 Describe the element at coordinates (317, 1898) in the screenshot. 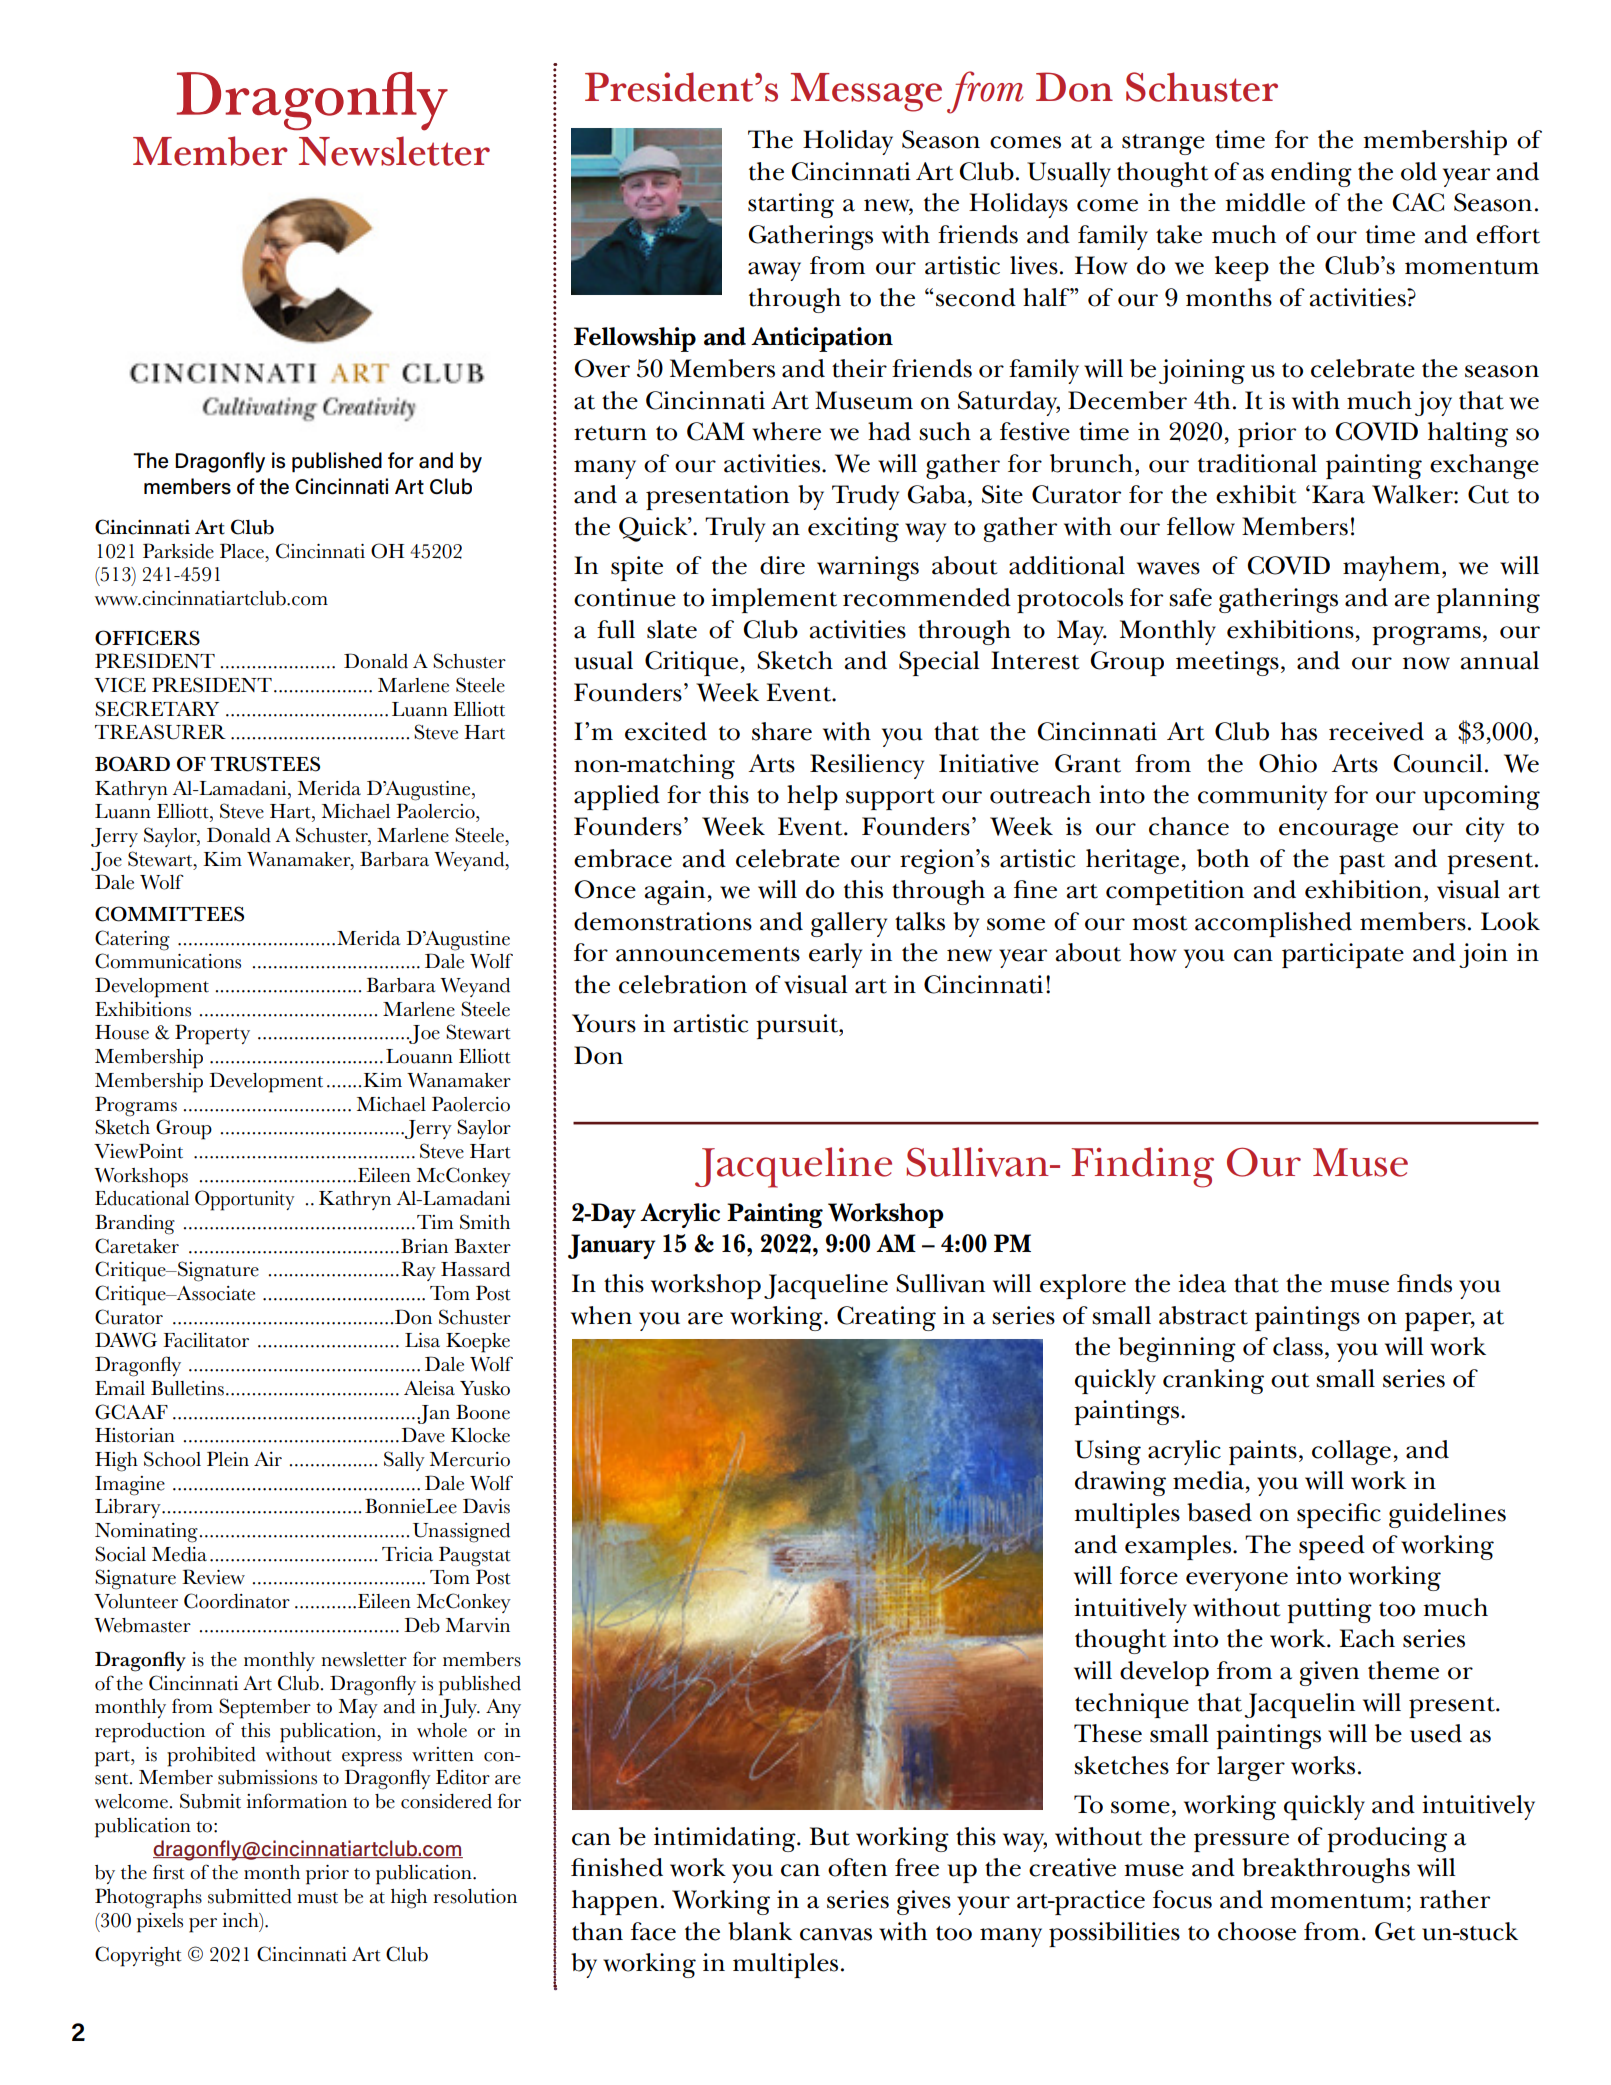

I see `must` at that location.
